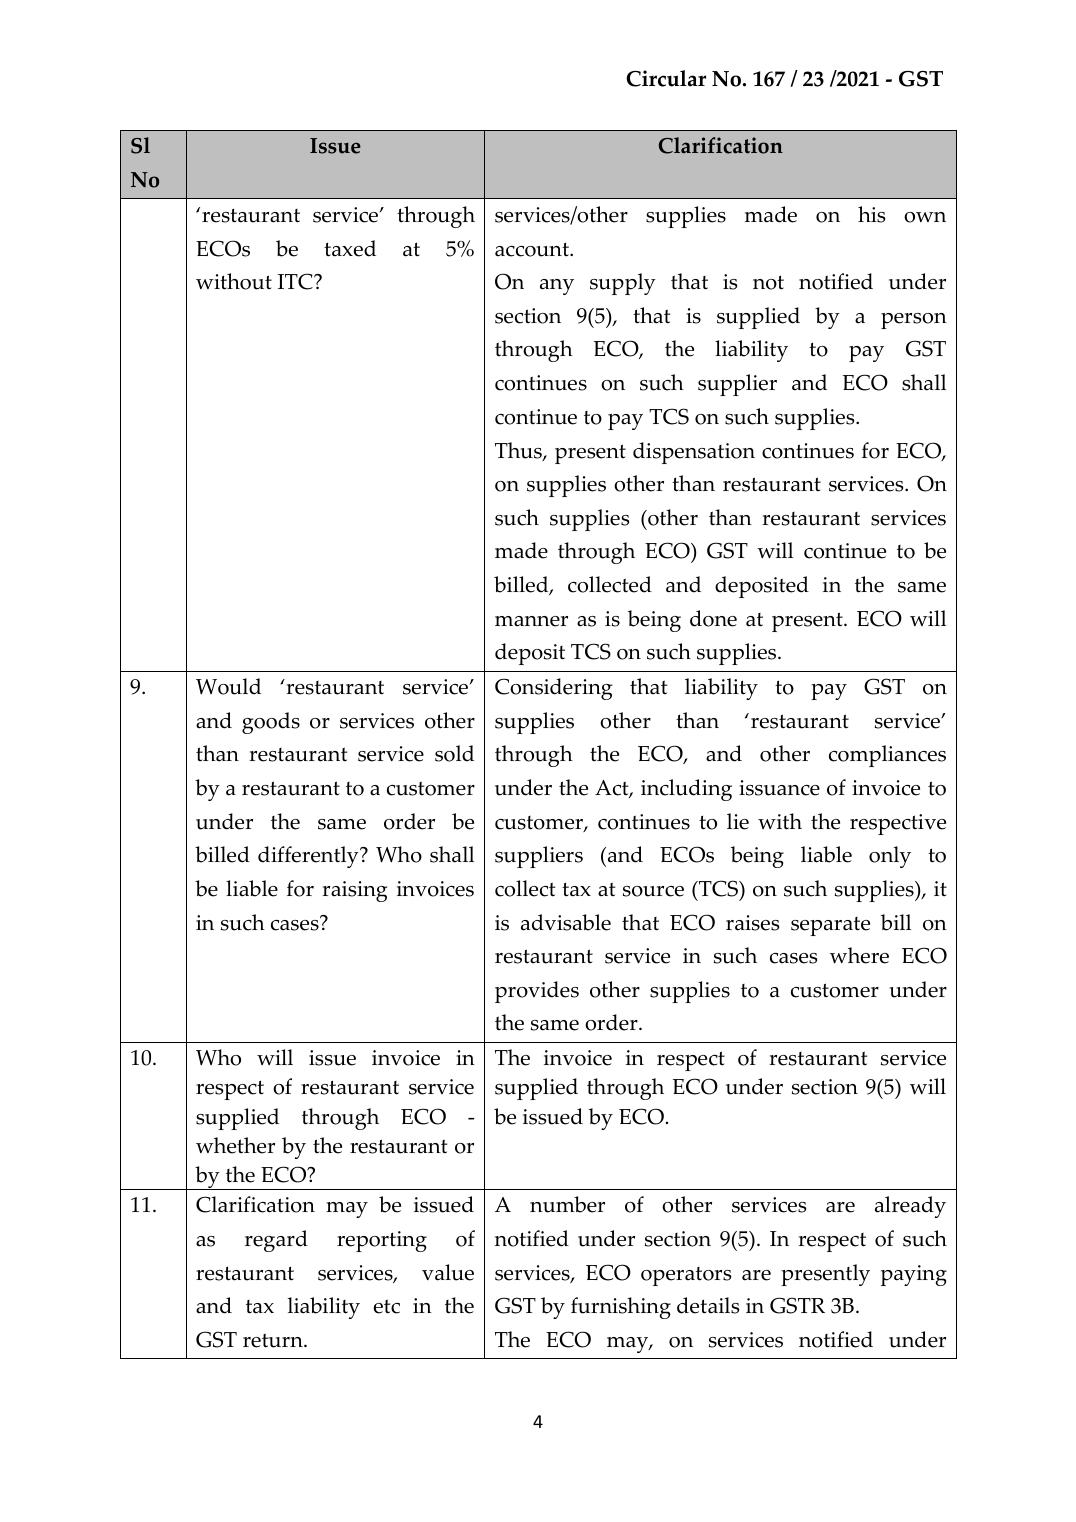 Image resolution: width=1076 pixels, height=1522 pixels. I want to click on Thus, so click(519, 451).
